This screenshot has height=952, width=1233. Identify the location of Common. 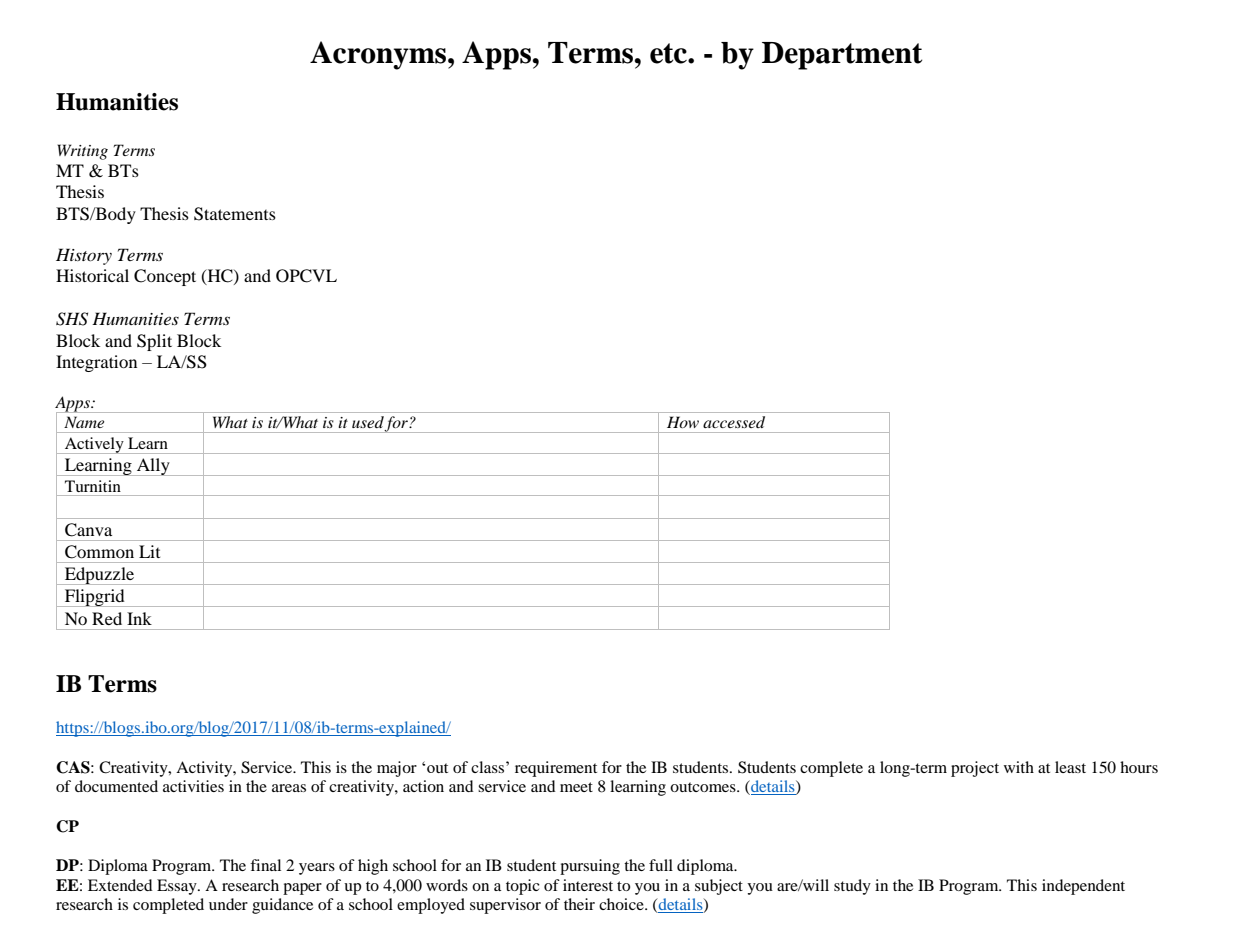
(99, 552).
